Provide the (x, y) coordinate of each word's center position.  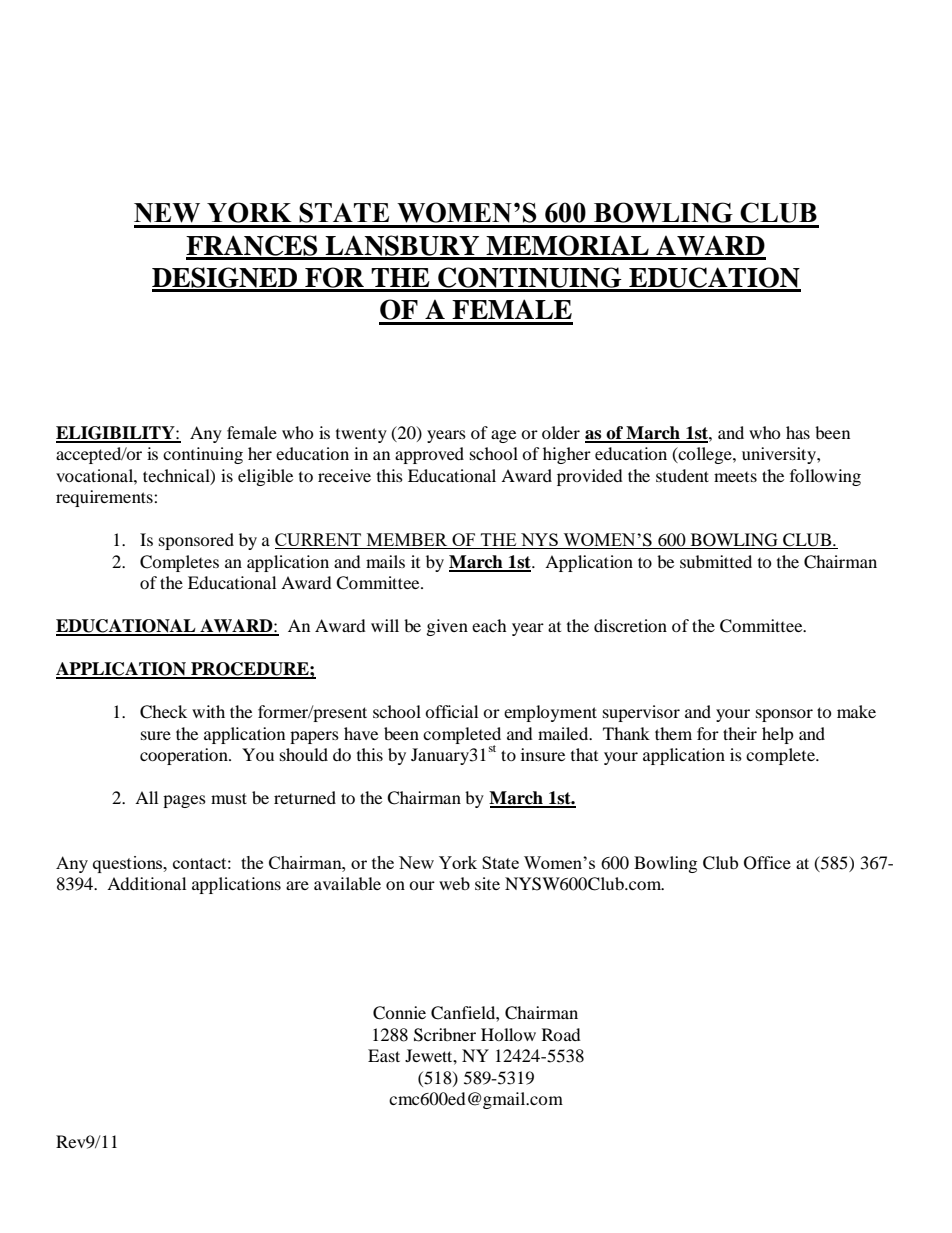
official (451, 711)
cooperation (185, 756)
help (778, 735)
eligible (265, 477)
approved (429, 455)
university (780, 455)
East (384, 1055)
